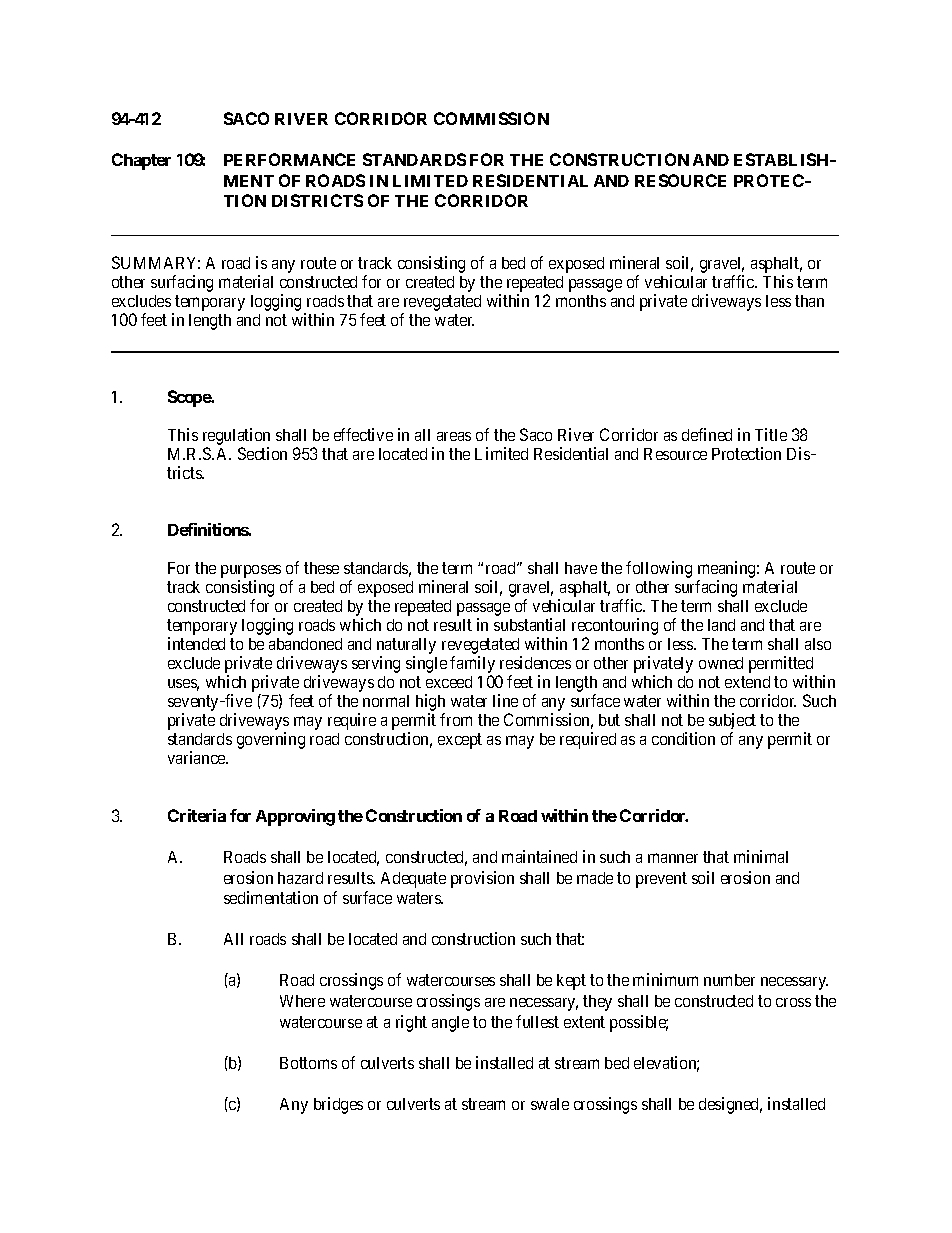 The image size is (952, 1233). I want to click on Chapter, so click(141, 161).
